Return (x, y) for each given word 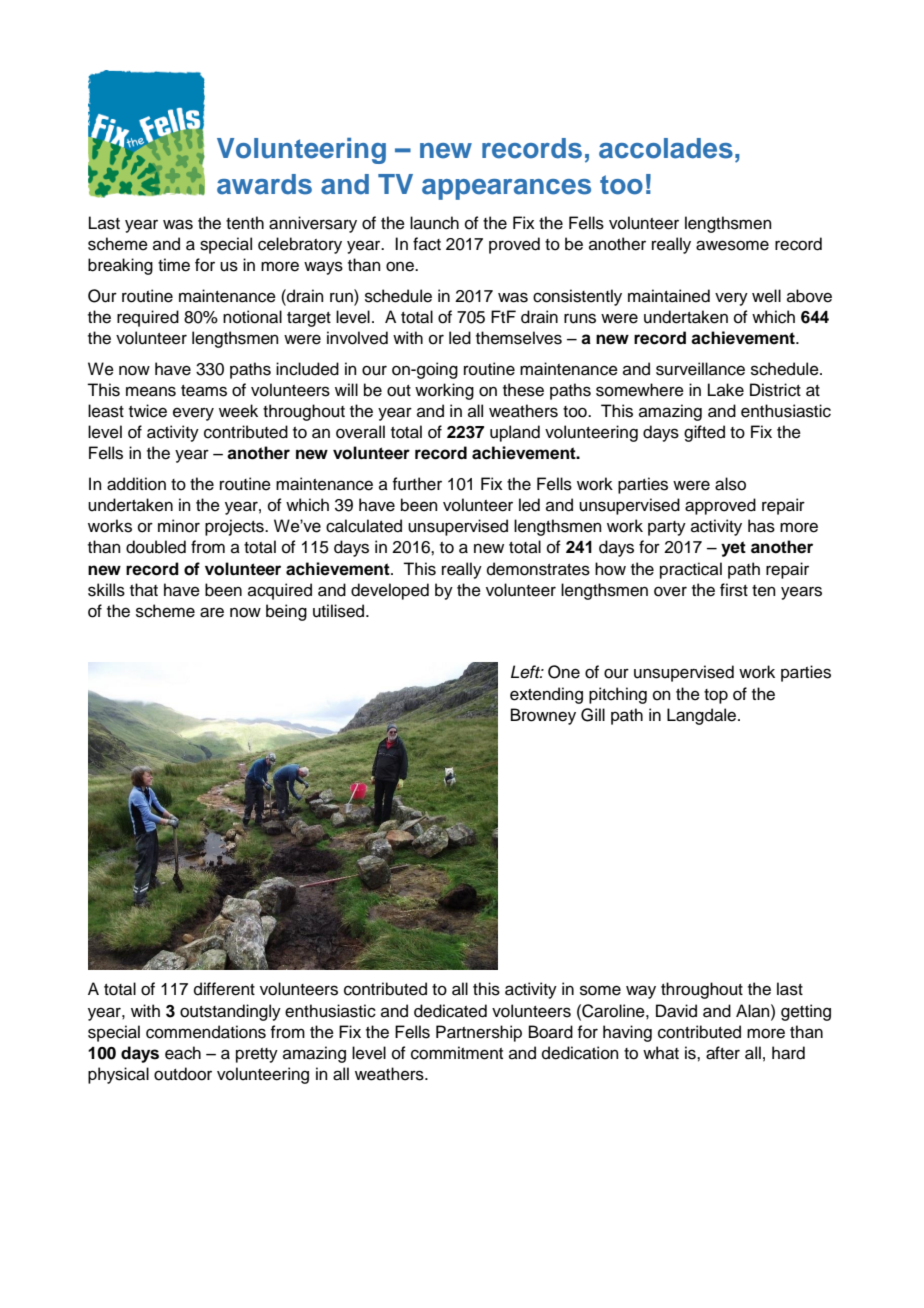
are (212, 612)
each (183, 1053)
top (716, 696)
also (730, 484)
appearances (506, 189)
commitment (457, 1053)
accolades (666, 148)
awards (264, 184)
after (723, 1053)
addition (136, 484)
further (417, 484)
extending (546, 695)
